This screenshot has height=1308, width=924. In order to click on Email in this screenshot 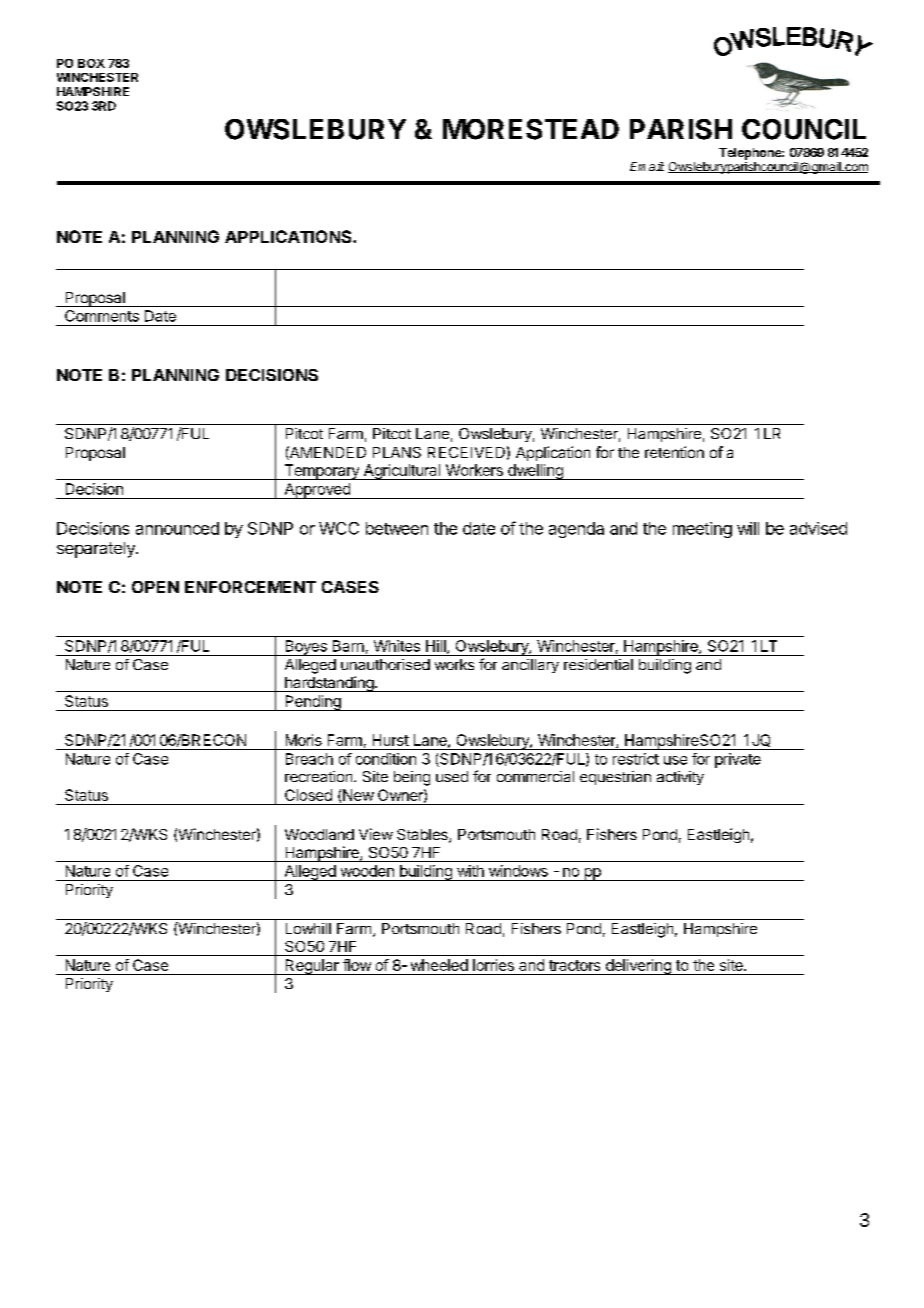, I will do `click(647, 166)`.
